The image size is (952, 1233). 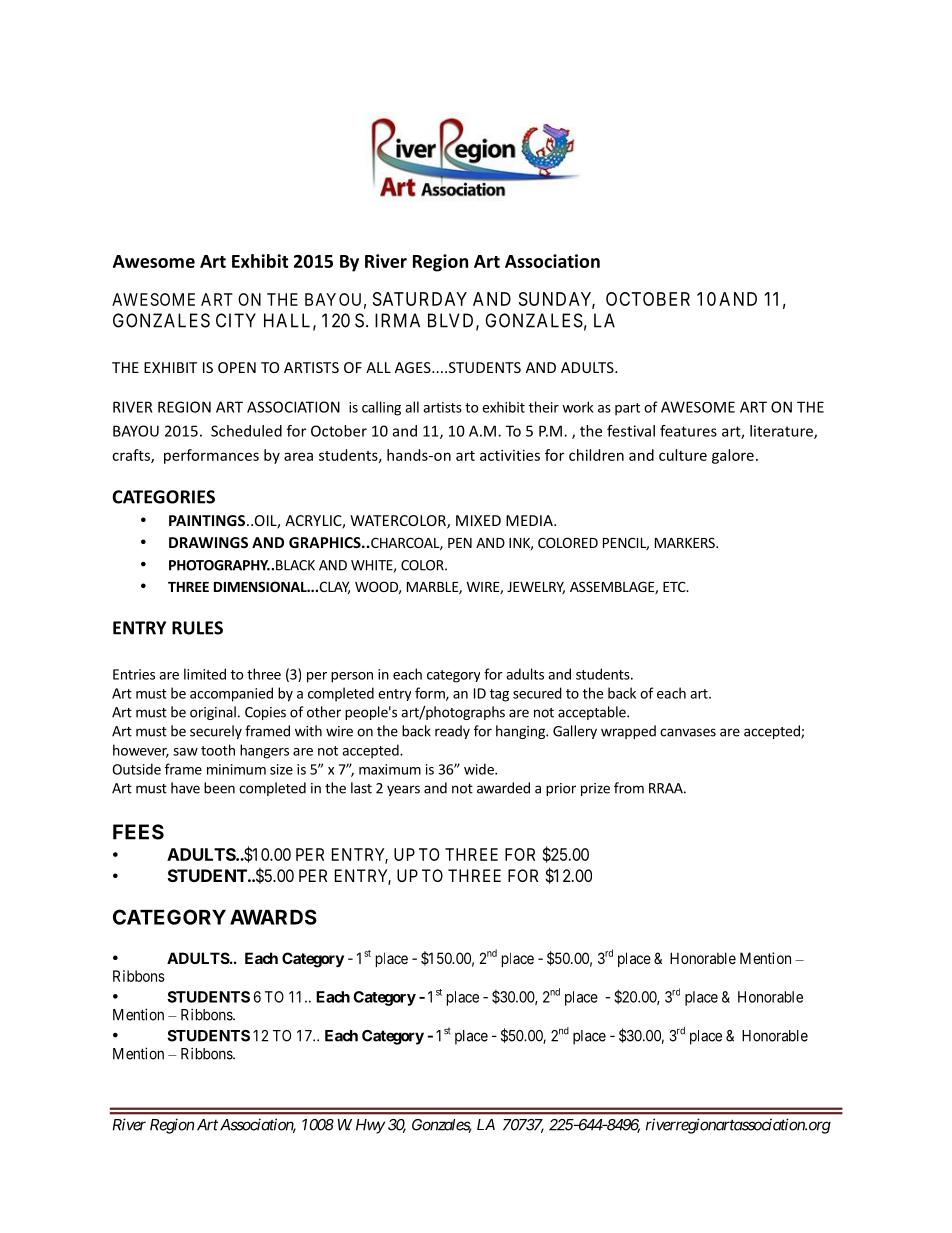 I want to click on from, so click(x=629, y=788).
